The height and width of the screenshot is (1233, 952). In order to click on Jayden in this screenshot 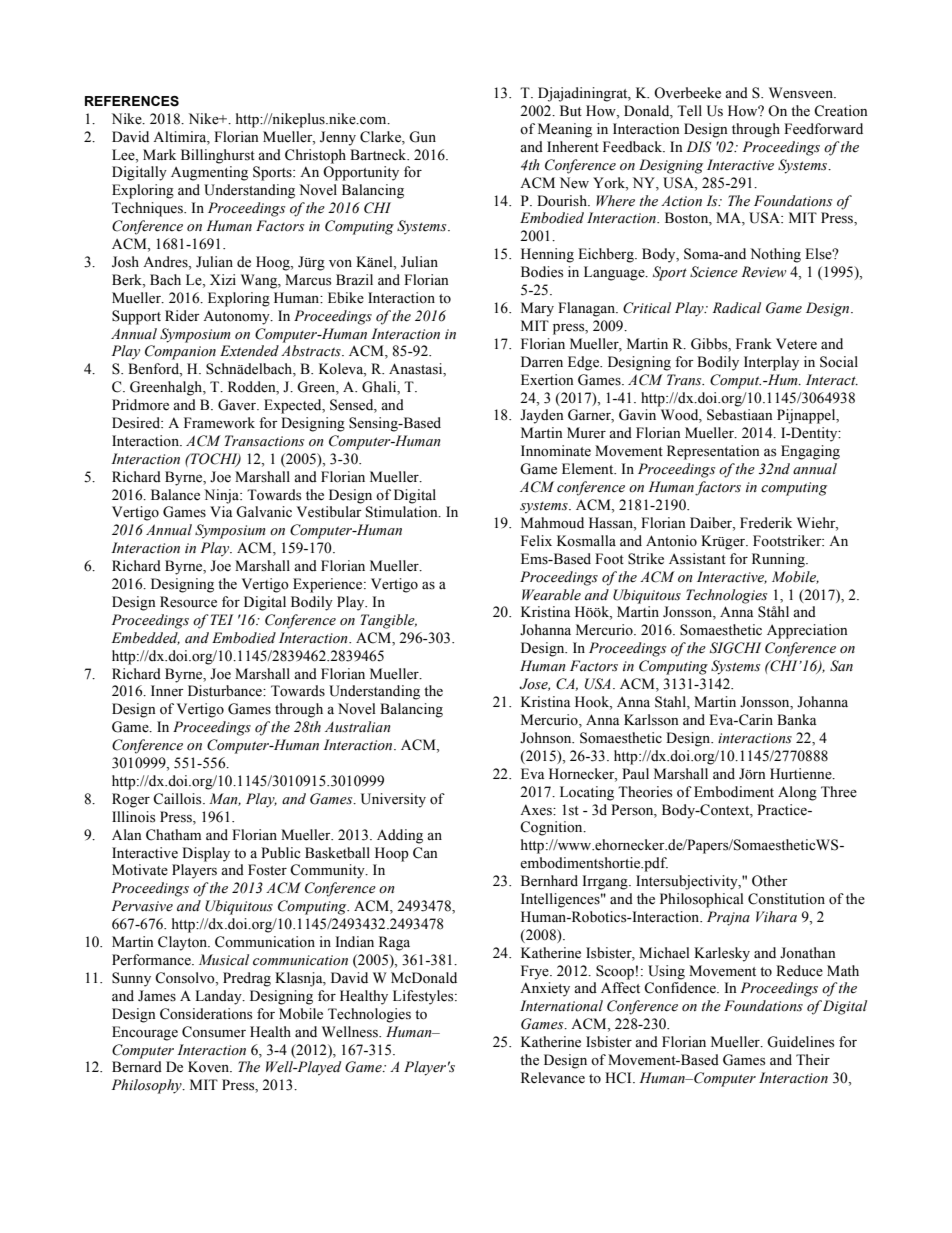, I will do `click(542, 416)`.
